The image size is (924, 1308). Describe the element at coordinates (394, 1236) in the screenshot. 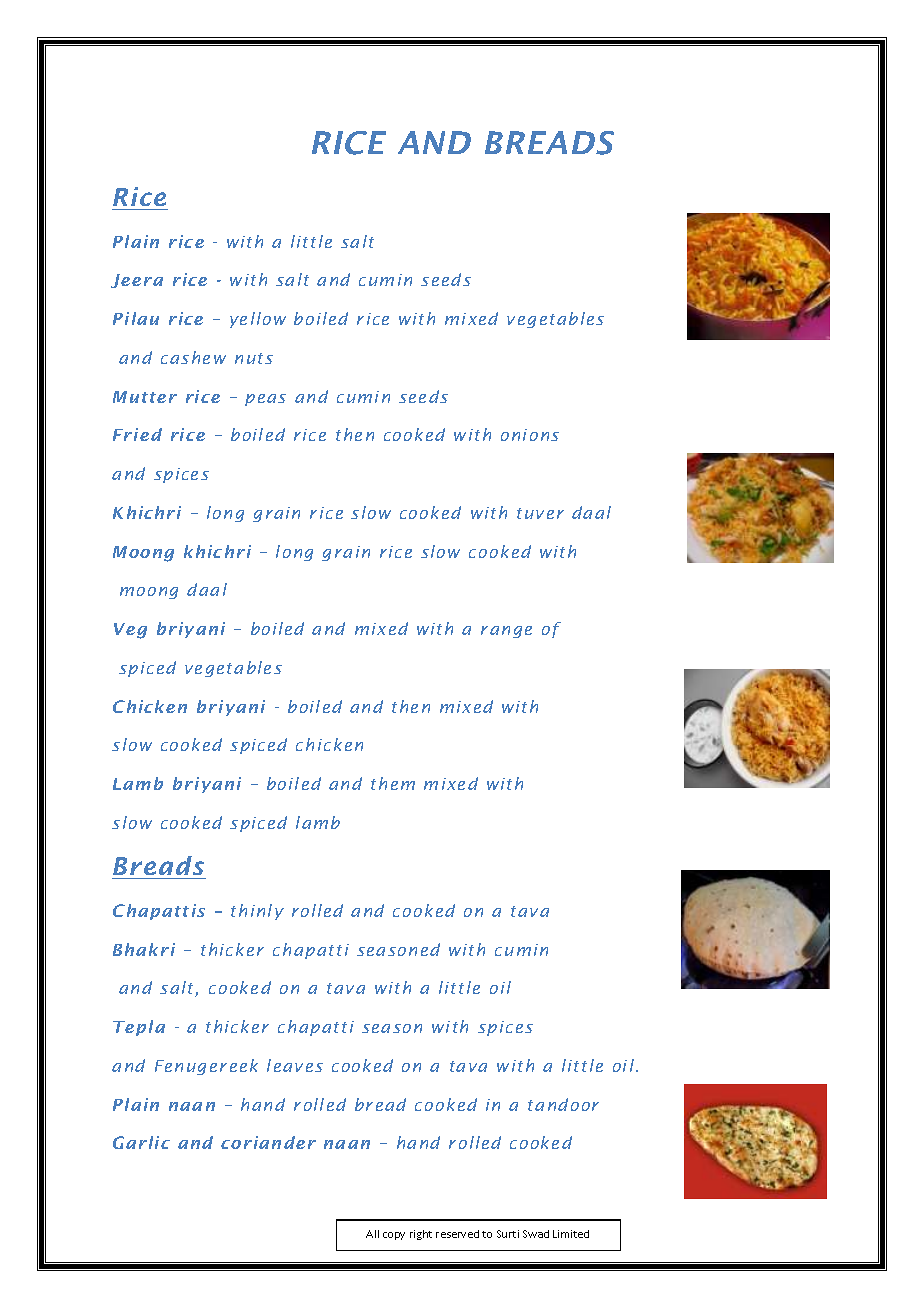

I see `copy` at that location.
